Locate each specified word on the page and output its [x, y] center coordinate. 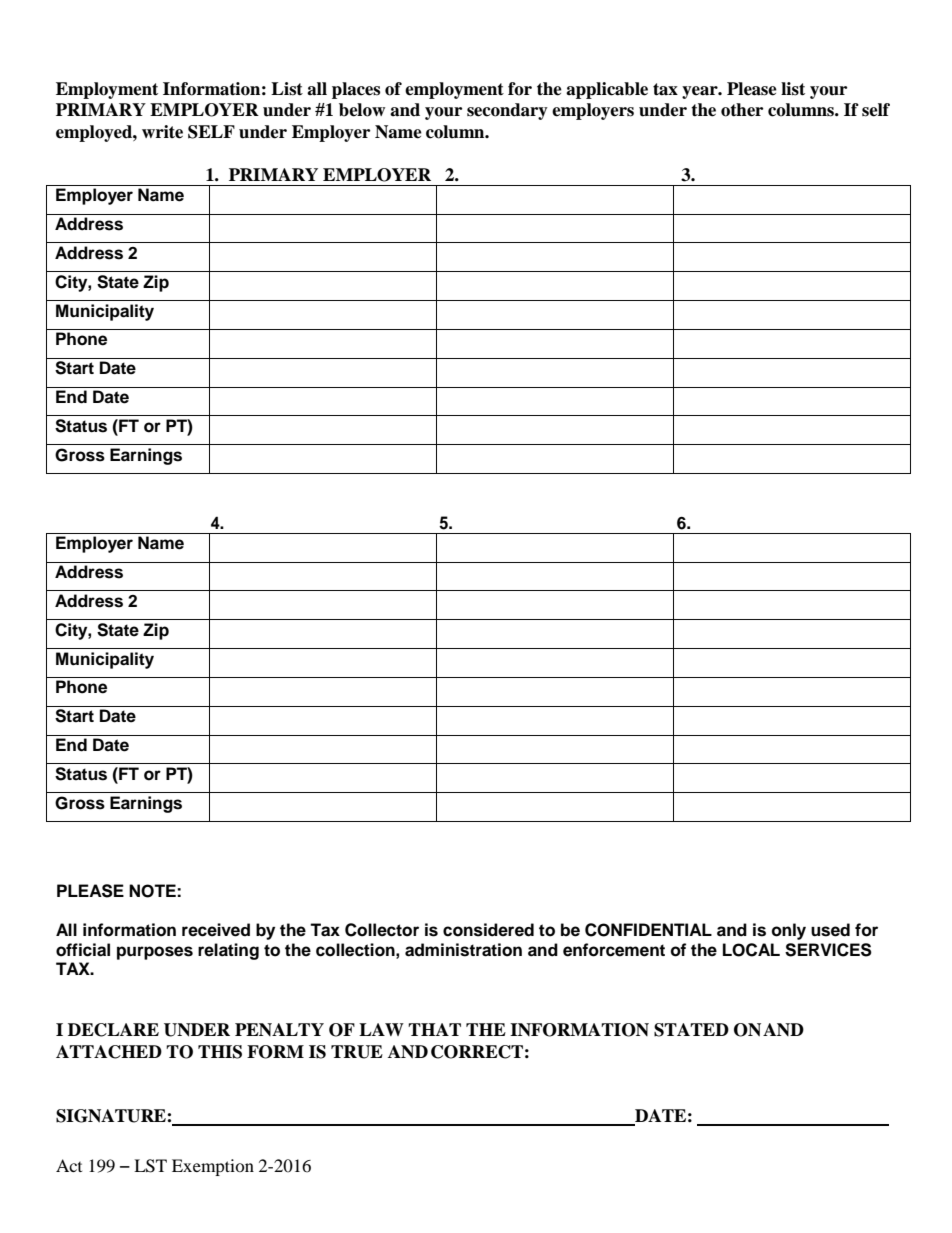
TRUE [357, 1052]
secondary [507, 111]
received [216, 930]
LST [150, 1166]
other [742, 110]
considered [488, 930]
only [789, 931]
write [162, 132]
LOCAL [751, 950]
